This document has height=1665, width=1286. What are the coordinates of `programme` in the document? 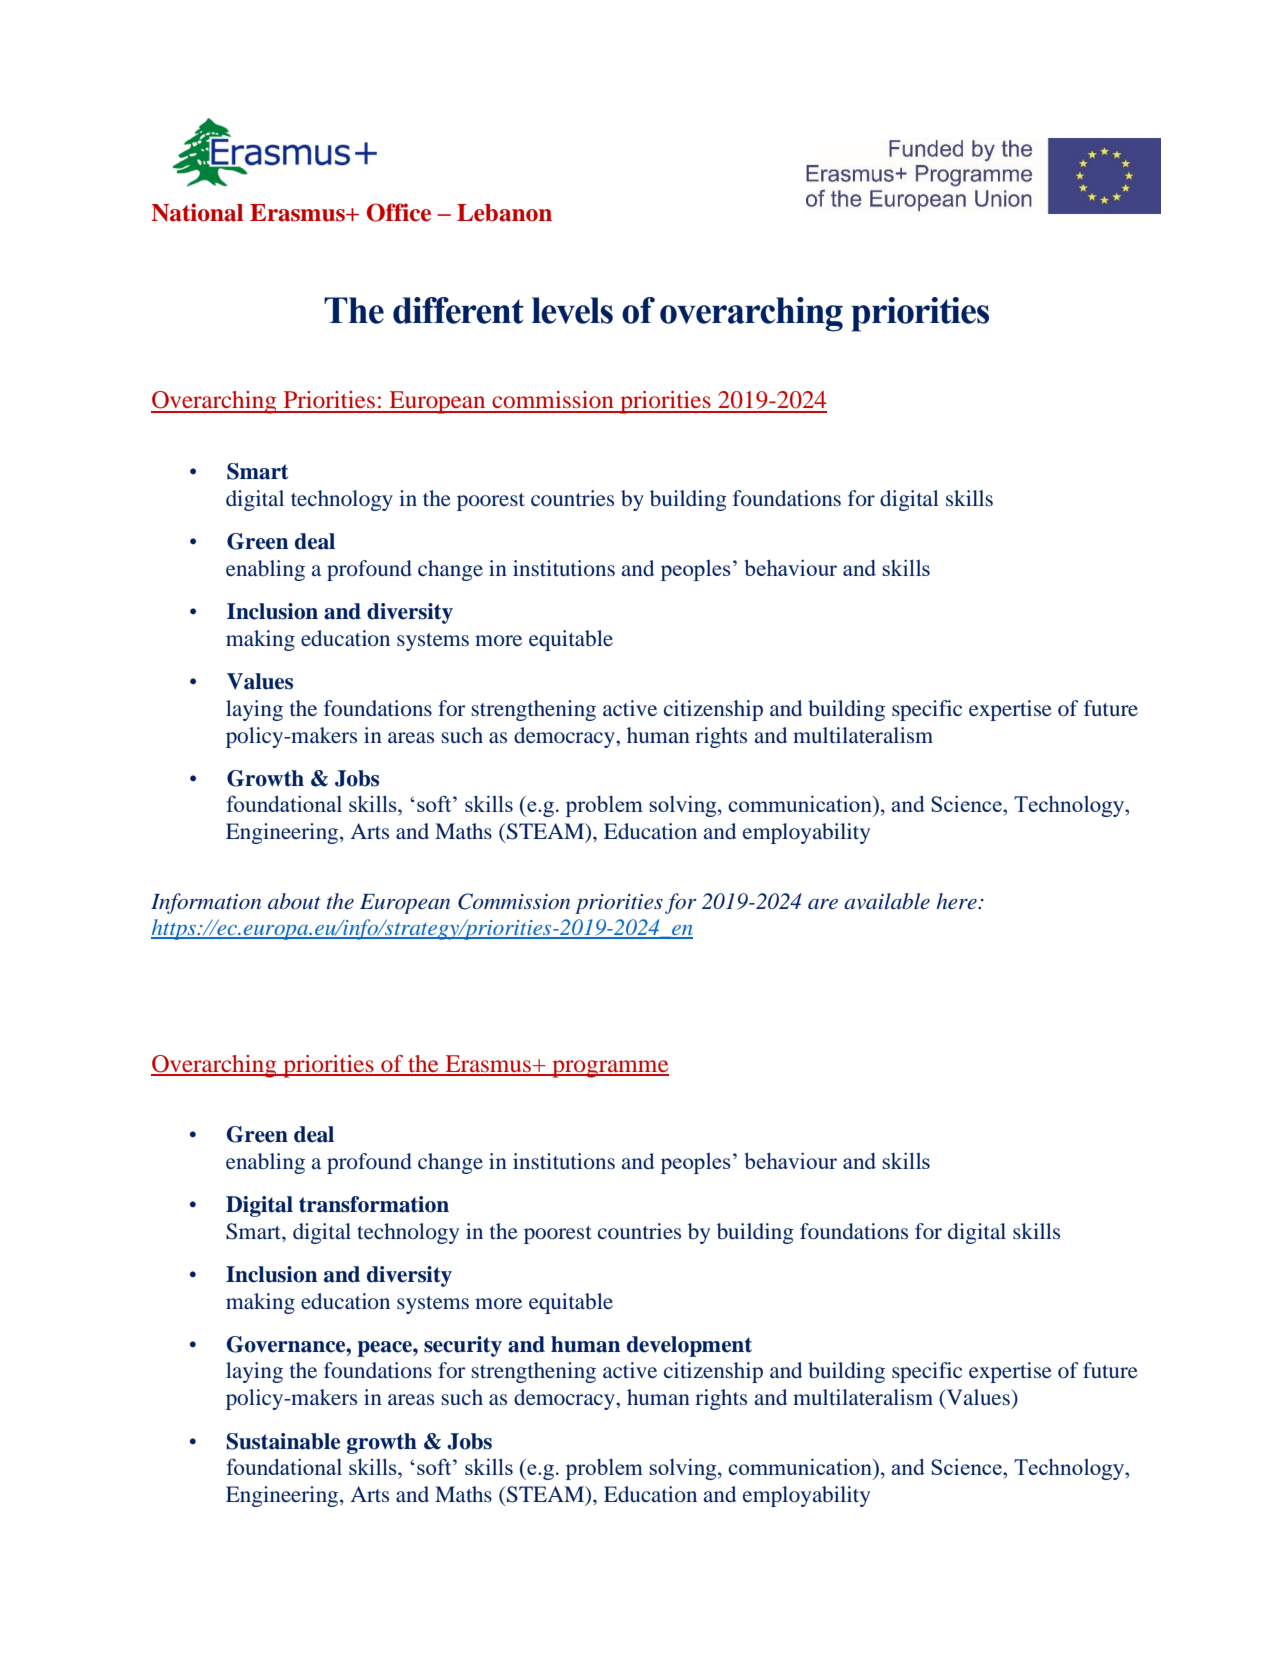 It's located at (609, 1069).
